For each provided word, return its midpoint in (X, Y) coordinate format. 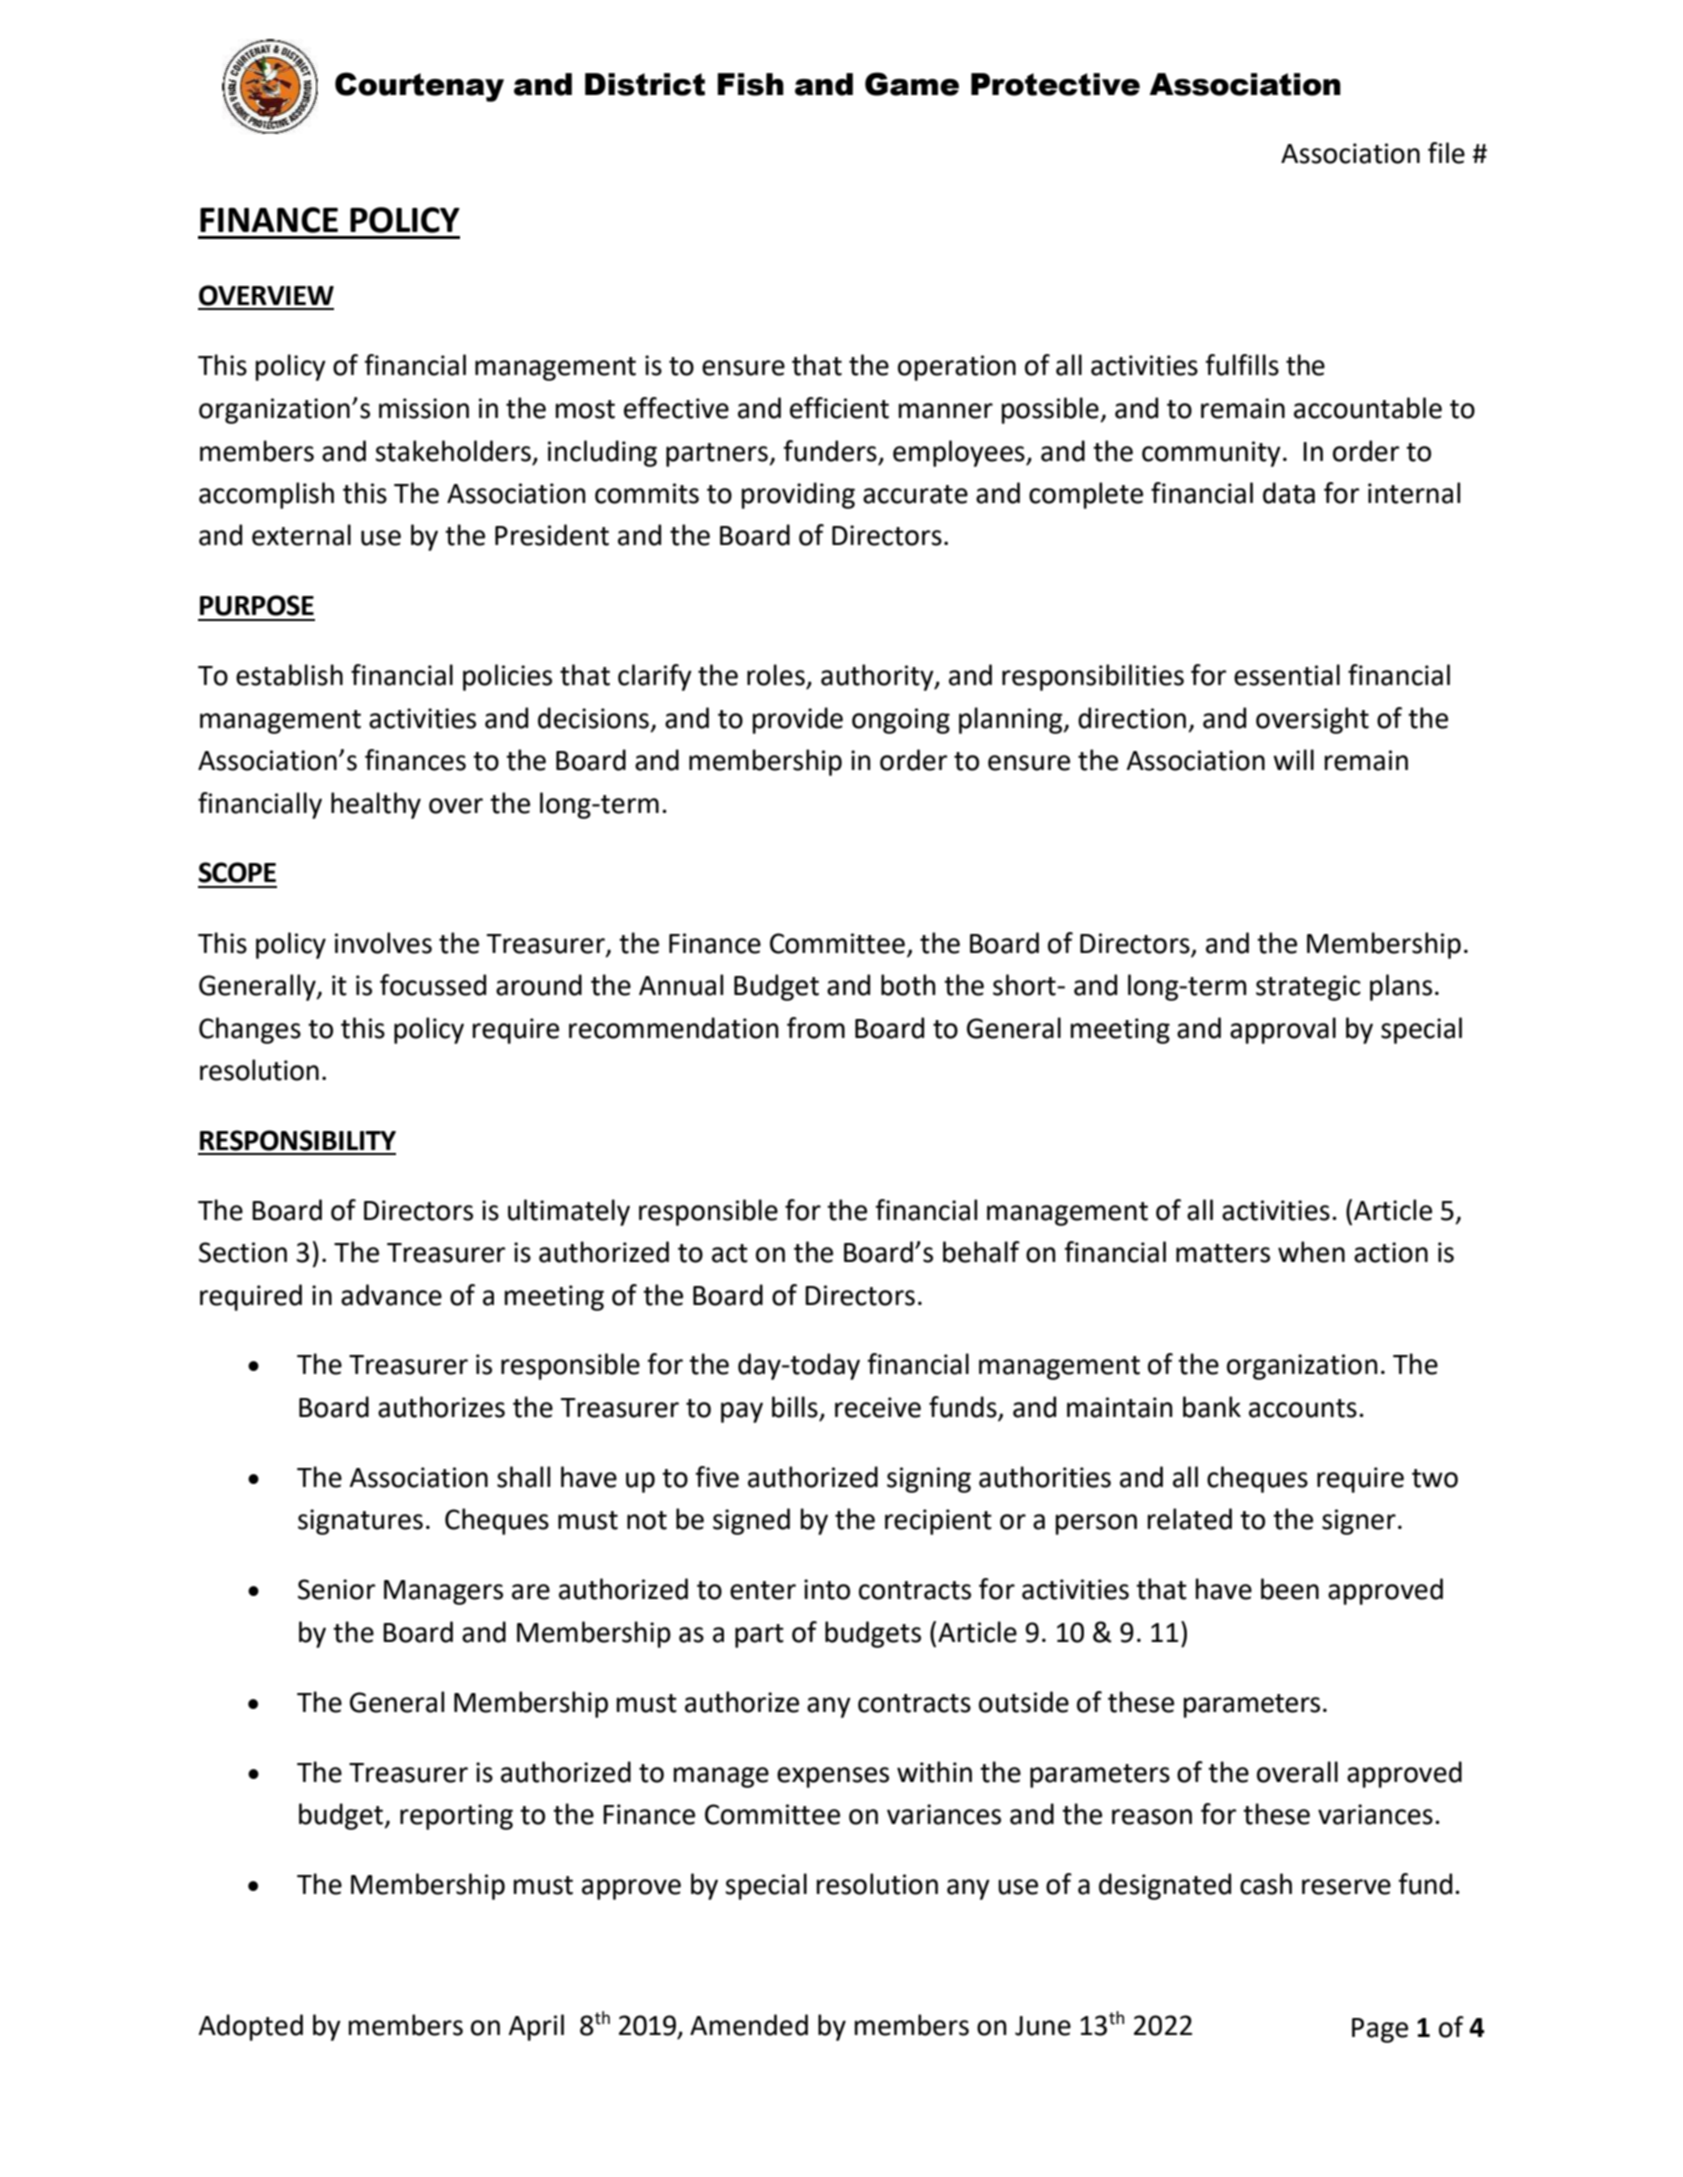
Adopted (250, 2027)
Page (1380, 2030)
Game (912, 84)
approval (1283, 1030)
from (816, 1028)
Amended (749, 2025)
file (1446, 153)
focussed (433, 985)
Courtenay (419, 87)
